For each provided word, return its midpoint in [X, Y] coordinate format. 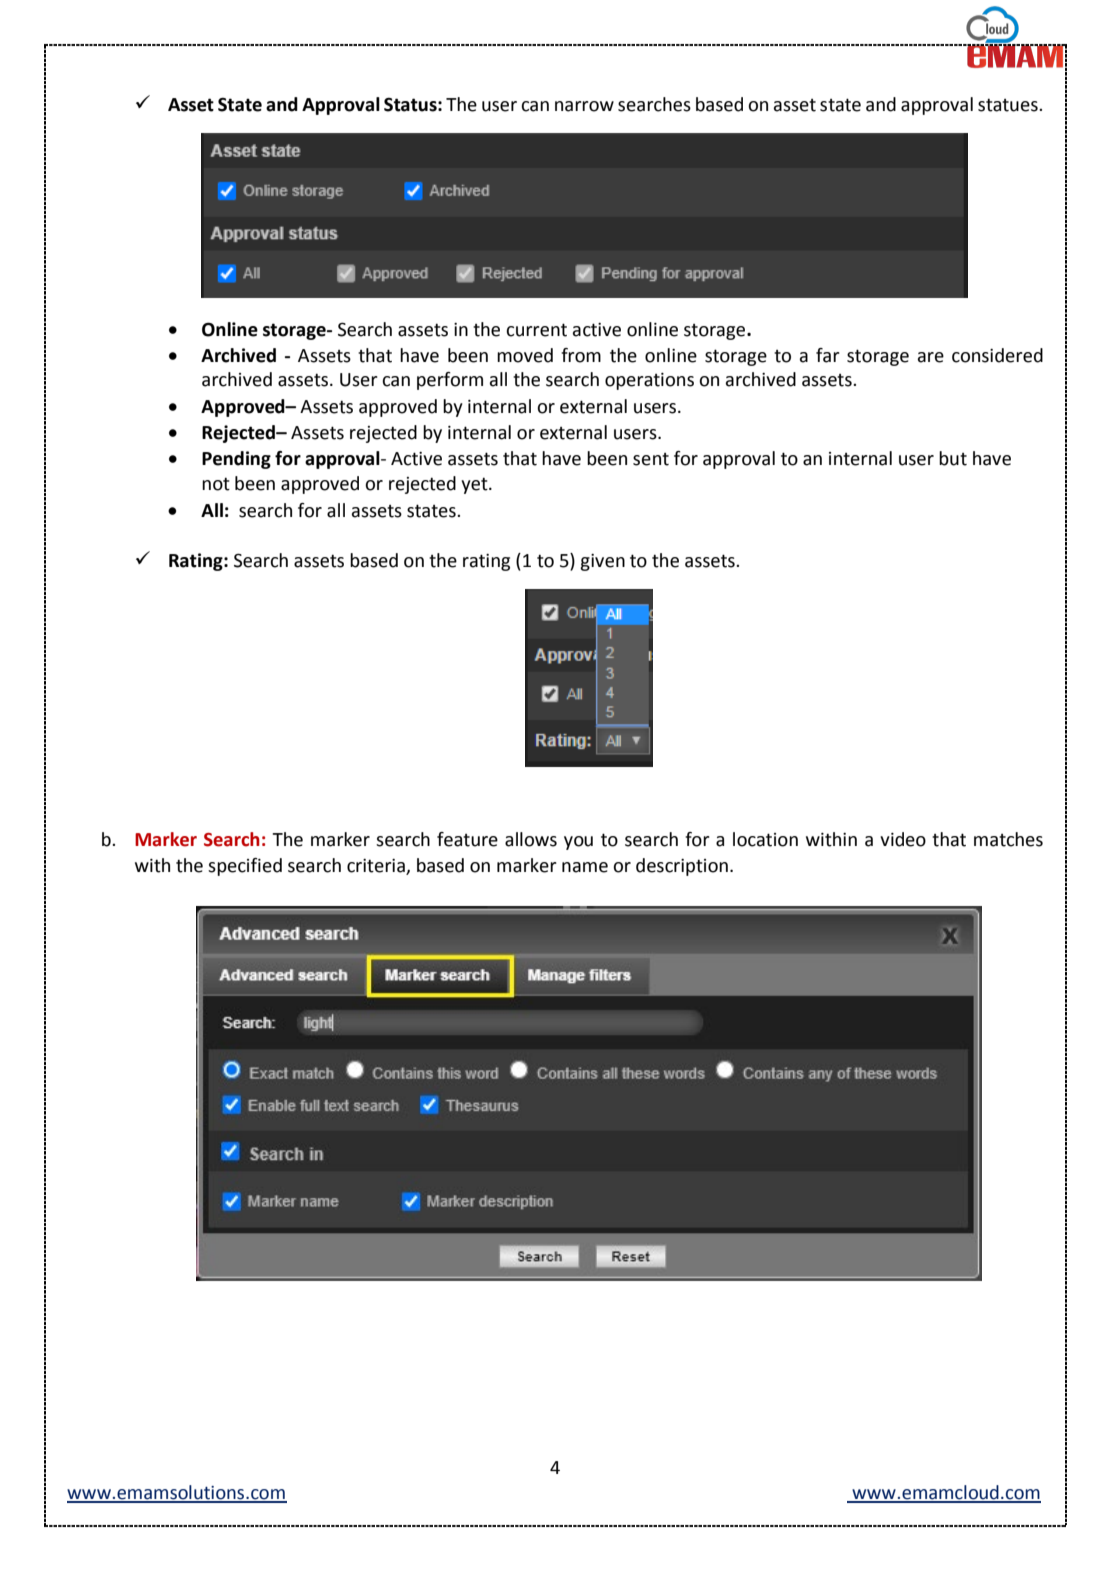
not [216, 484]
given [602, 562]
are [931, 357]
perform [450, 381]
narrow [584, 106]
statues [1009, 105]
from [581, 355]
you [578, 843]
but [953, 458]
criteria [377, 867]
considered [997, 355]
